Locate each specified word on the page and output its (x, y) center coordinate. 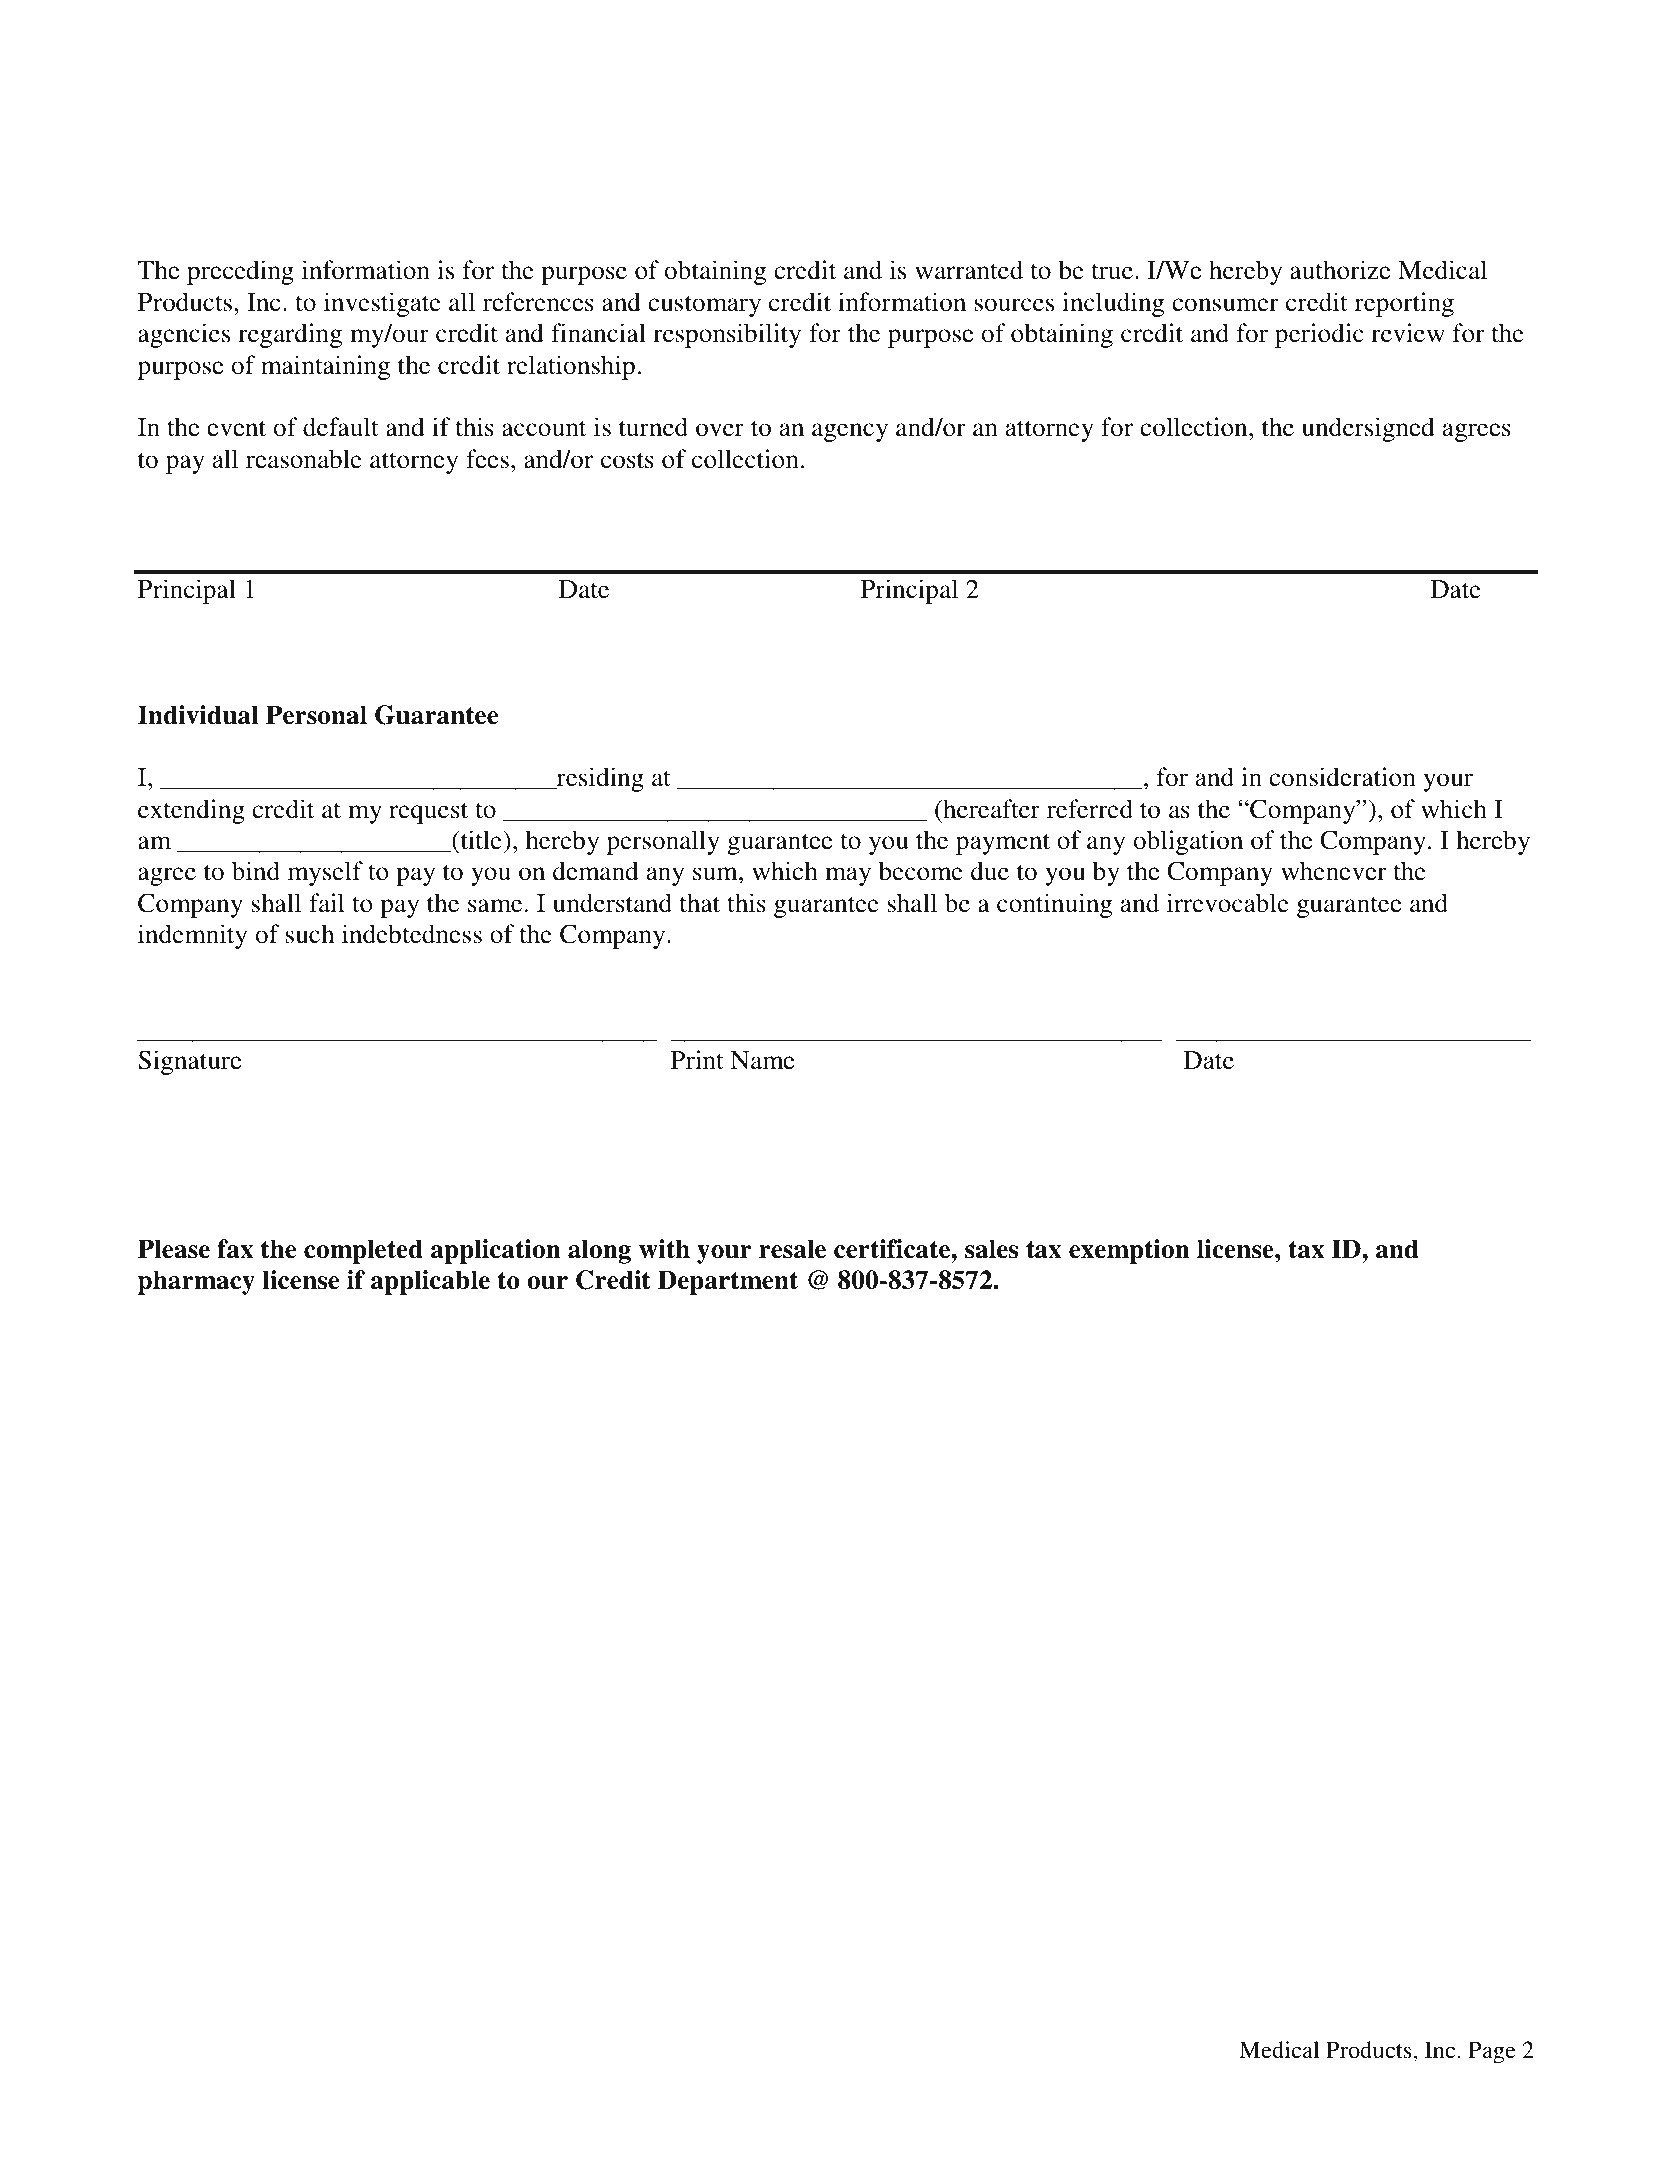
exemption (1129, 1251)
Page (1492, 2052)
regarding (290, 335)
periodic (1319, 335)
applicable (430, 1282)
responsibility (727, 335)
